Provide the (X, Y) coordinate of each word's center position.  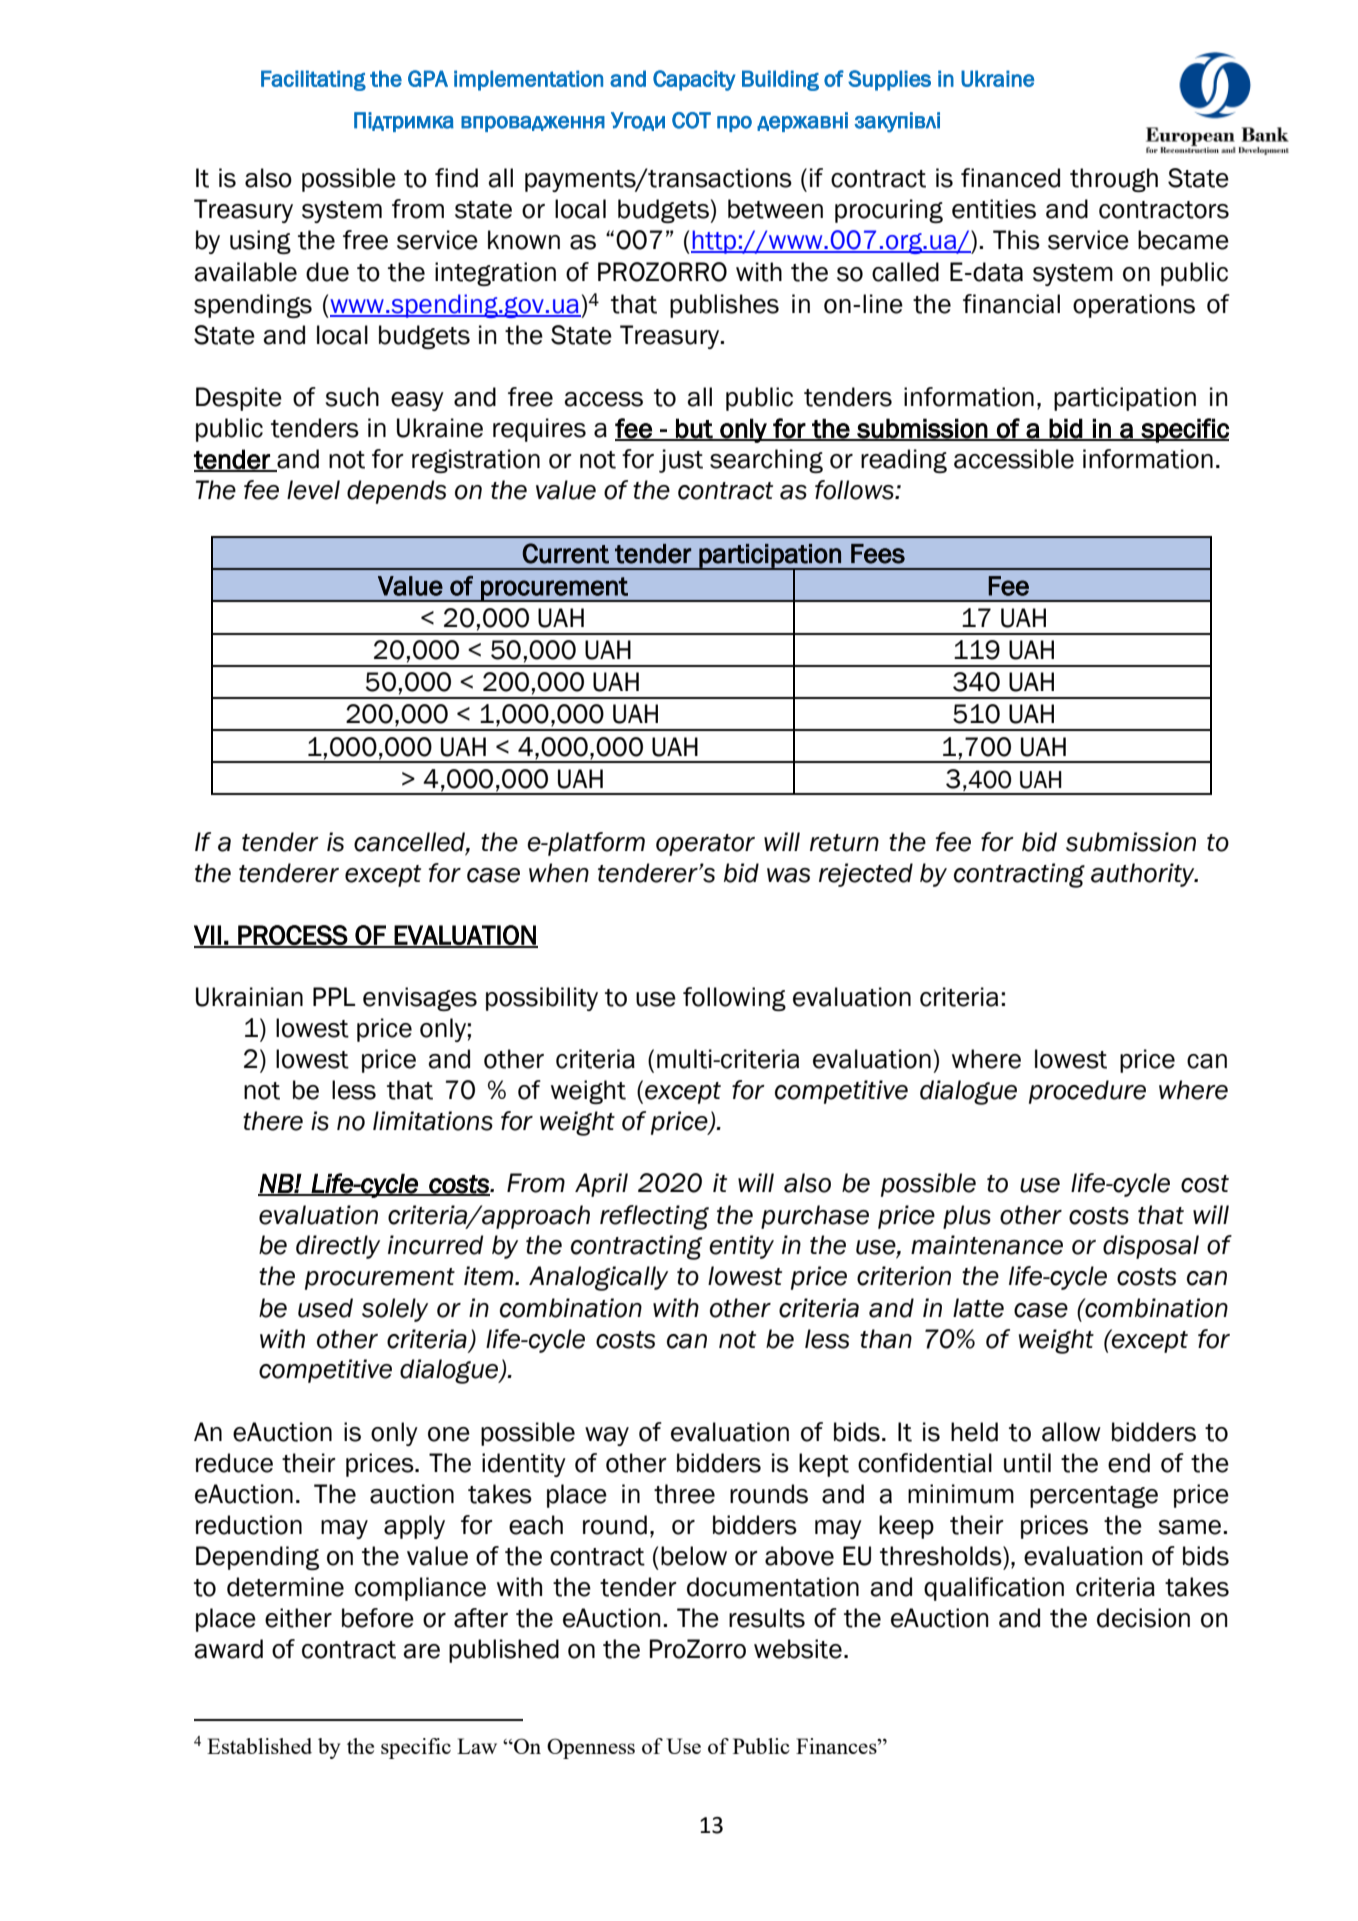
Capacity (694, 80)
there (273, 1121)
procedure (1087, 1092)
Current (565, 553)
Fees (878, 554)
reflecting (654, 1217)
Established (259, 1746)
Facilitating (313, 80)
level (313, 490)
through (1114, 180)
